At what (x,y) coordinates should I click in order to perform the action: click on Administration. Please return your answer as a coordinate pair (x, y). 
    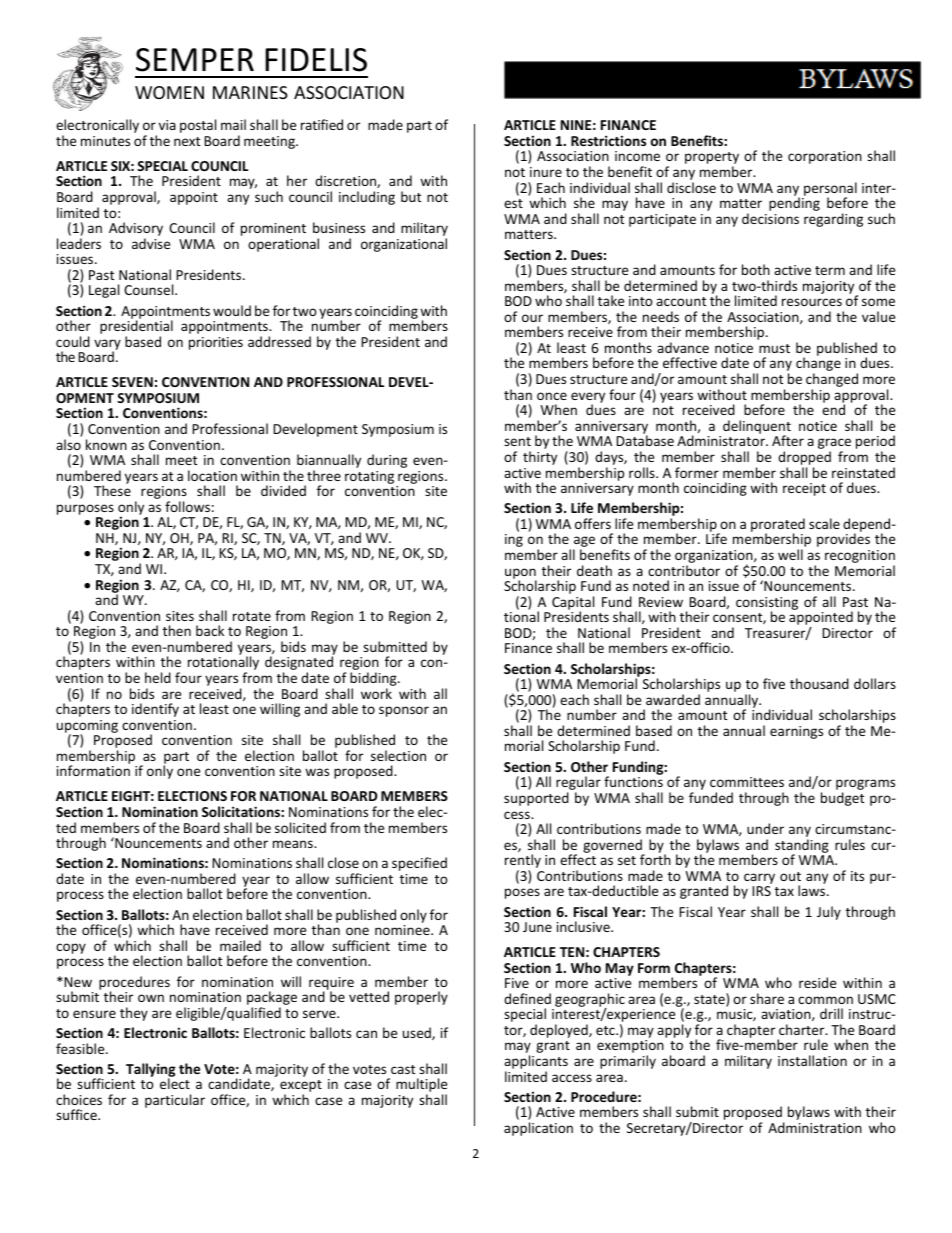
    Looking at the image, I should click on (815, 1127).
